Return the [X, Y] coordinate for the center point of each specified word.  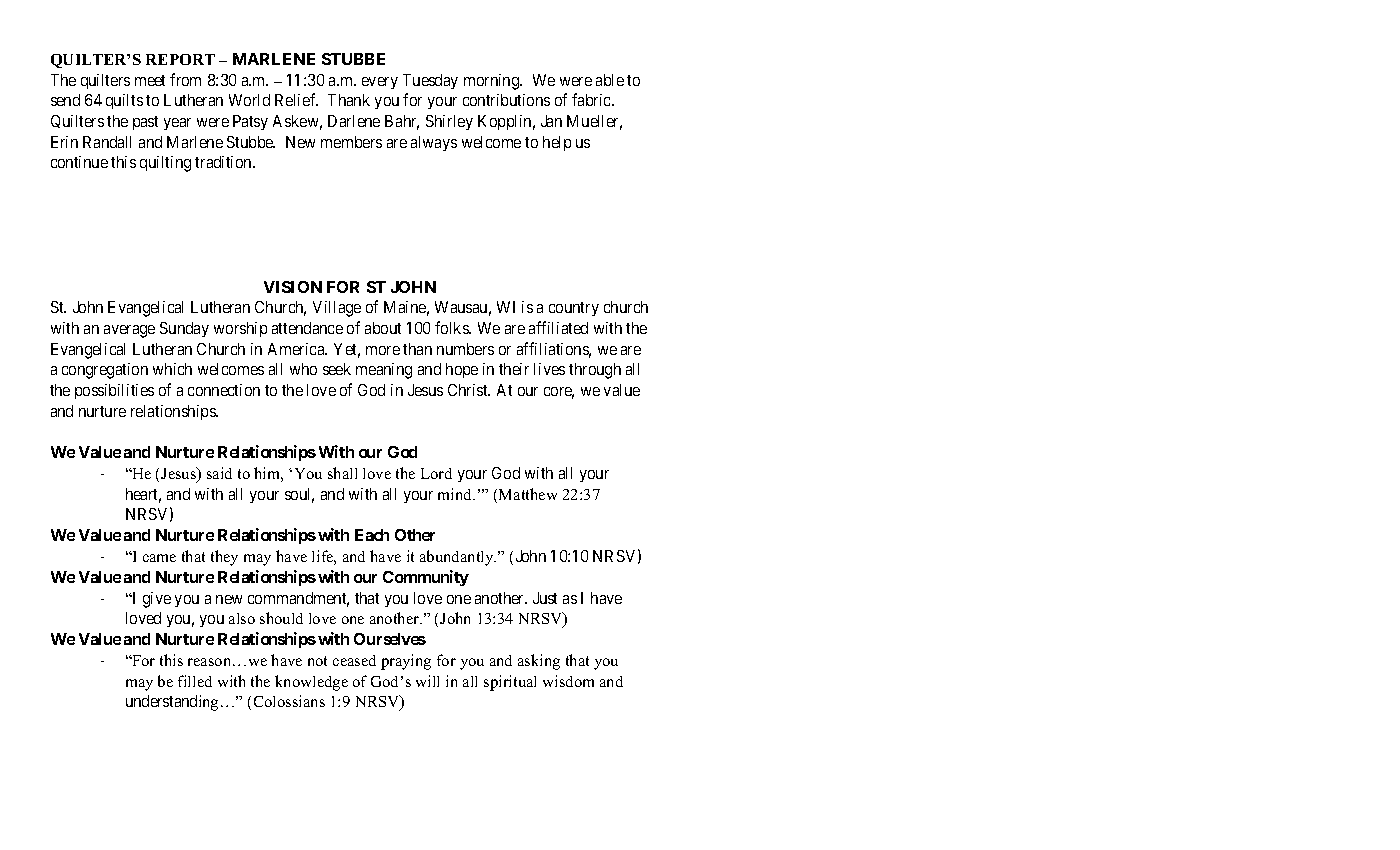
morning [493, 82]
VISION [293, 287]
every [380, 83]
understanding [172, 703]
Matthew [528, 494]
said [219, 473]
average [129, 331]
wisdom [568, 681]
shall [342, 473]
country [574, 309]
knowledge [311, 683]
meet [150, 80]
